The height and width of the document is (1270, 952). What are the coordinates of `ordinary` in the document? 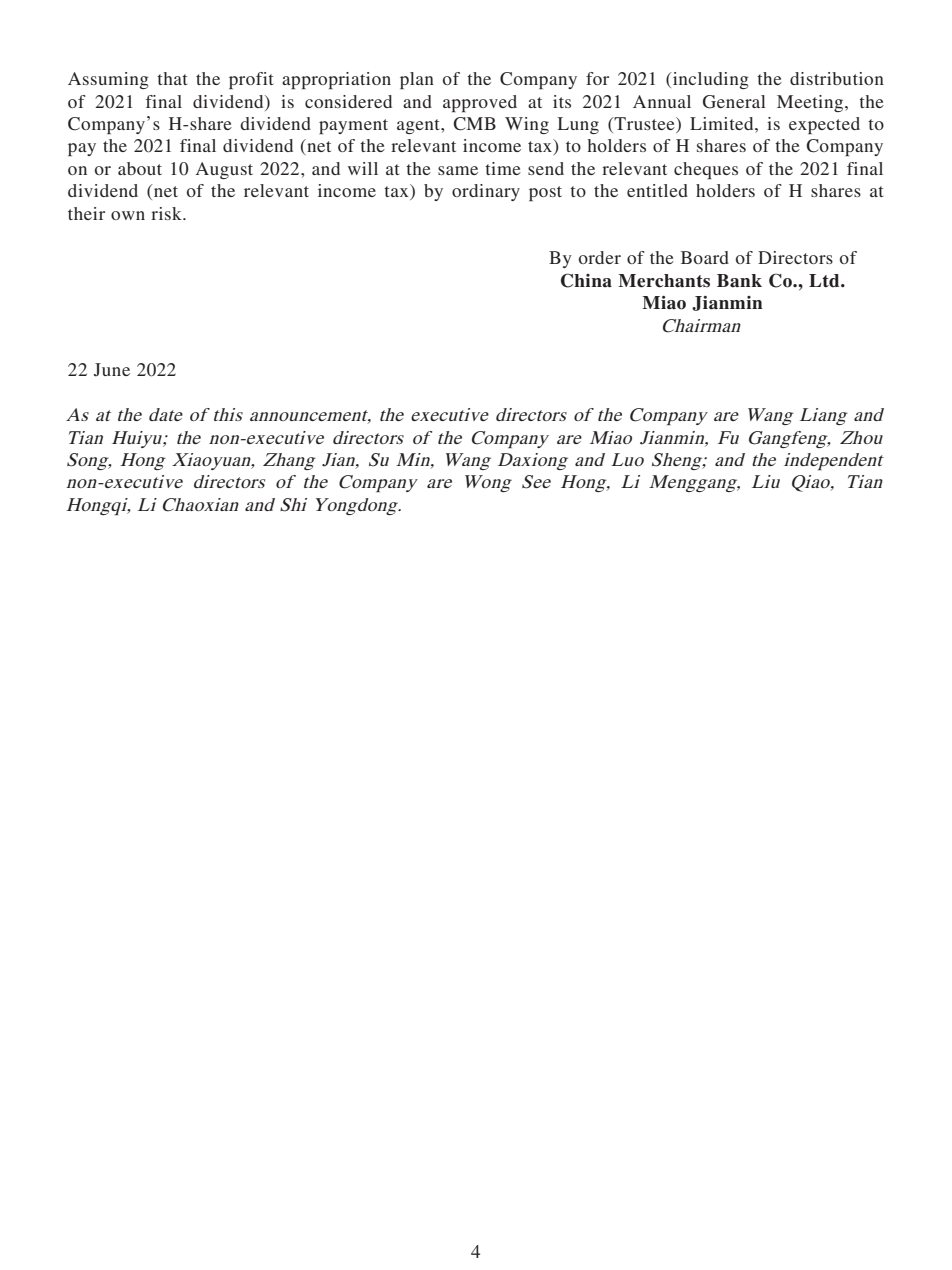 It's located at (486, 192).
